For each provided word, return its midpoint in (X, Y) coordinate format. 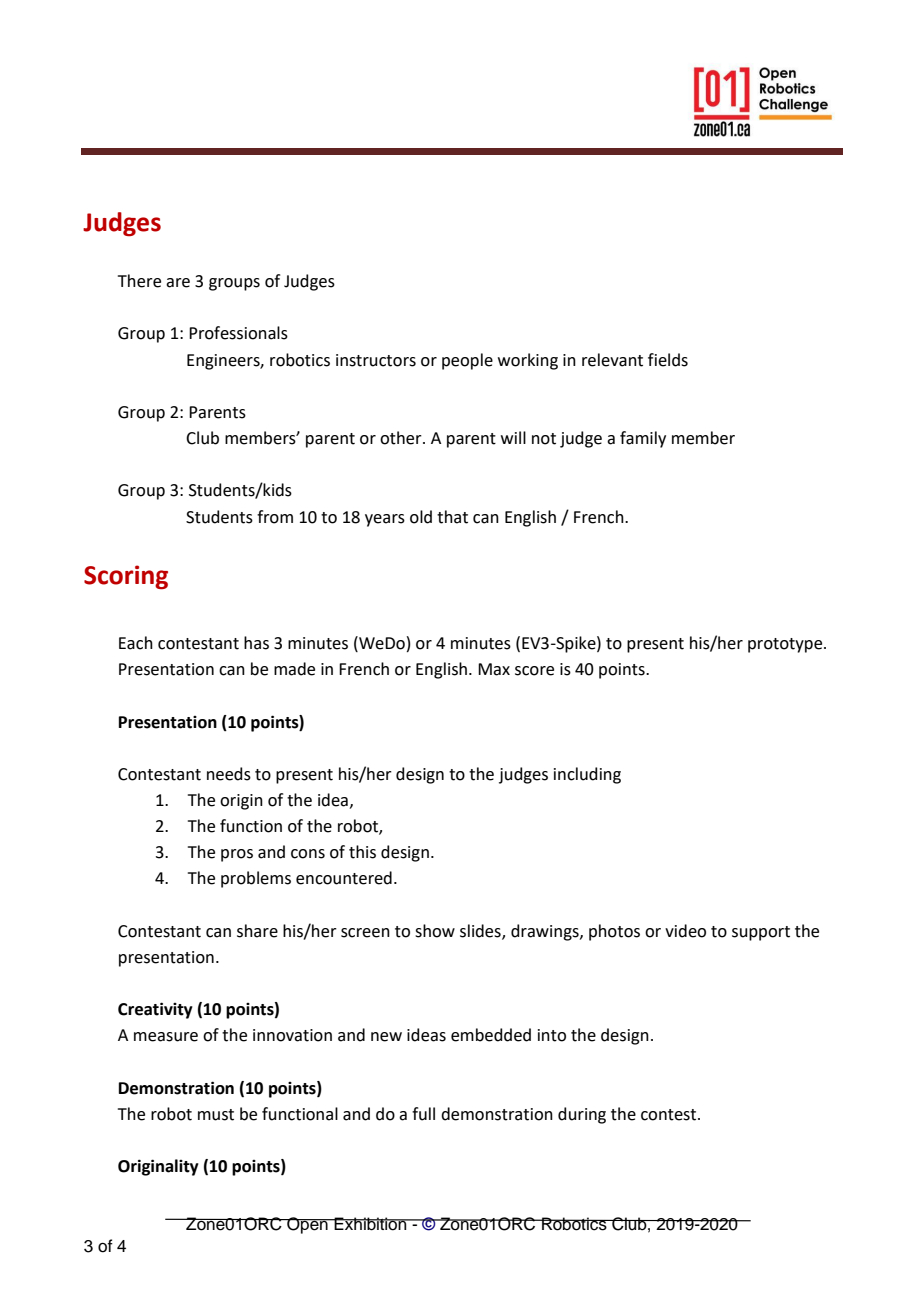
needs (229, 774)
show (435, 931)
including (587, 775)
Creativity (155, 1010)
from (275, 517)
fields (668, 360)
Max (494, 669)
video (685, 931)
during (582, 1115)
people (467, 361)
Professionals (238, 333)
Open (307, 1225)
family (643, 439)
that (452, 517)
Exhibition (371, 1224)
